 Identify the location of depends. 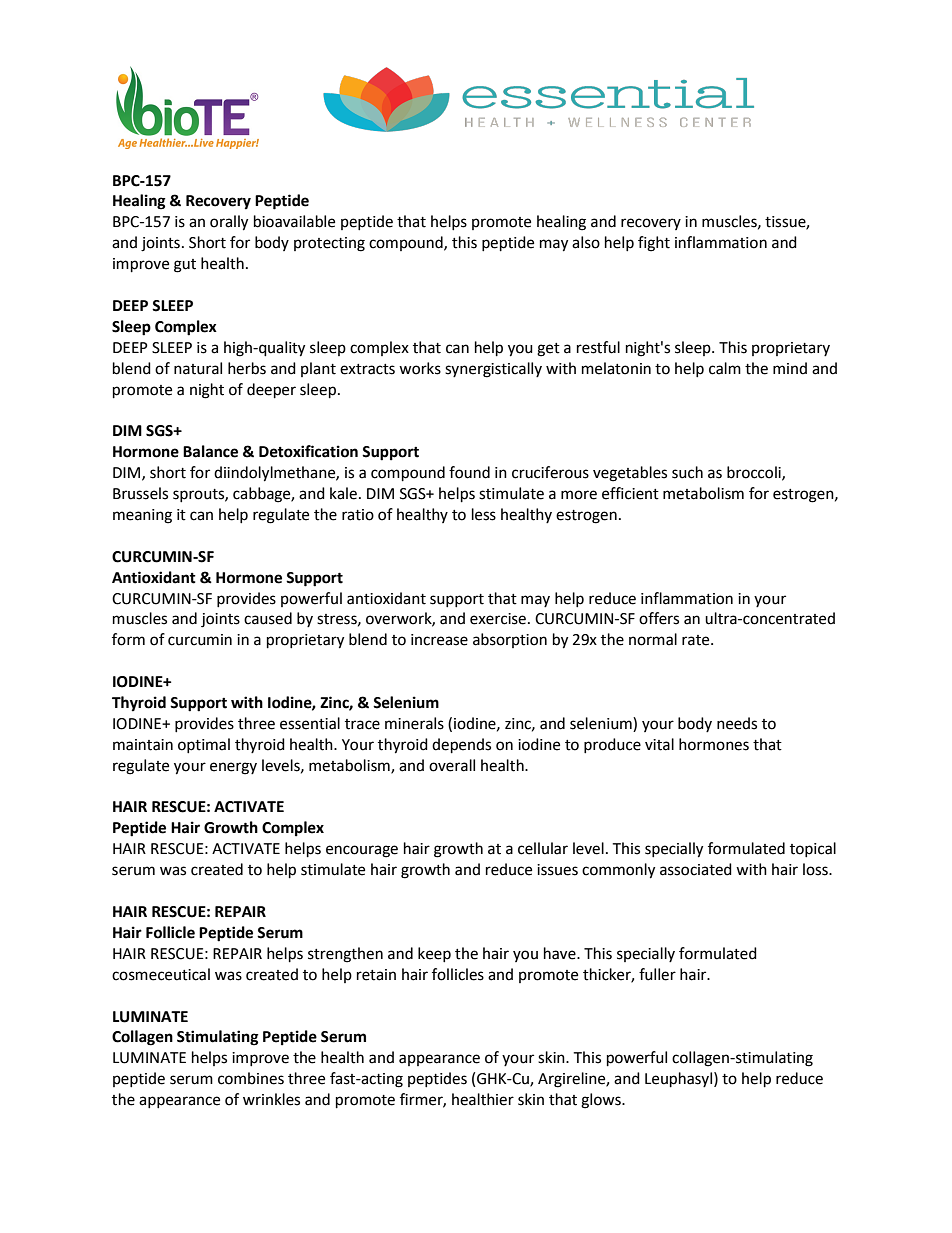
(461, 746).
